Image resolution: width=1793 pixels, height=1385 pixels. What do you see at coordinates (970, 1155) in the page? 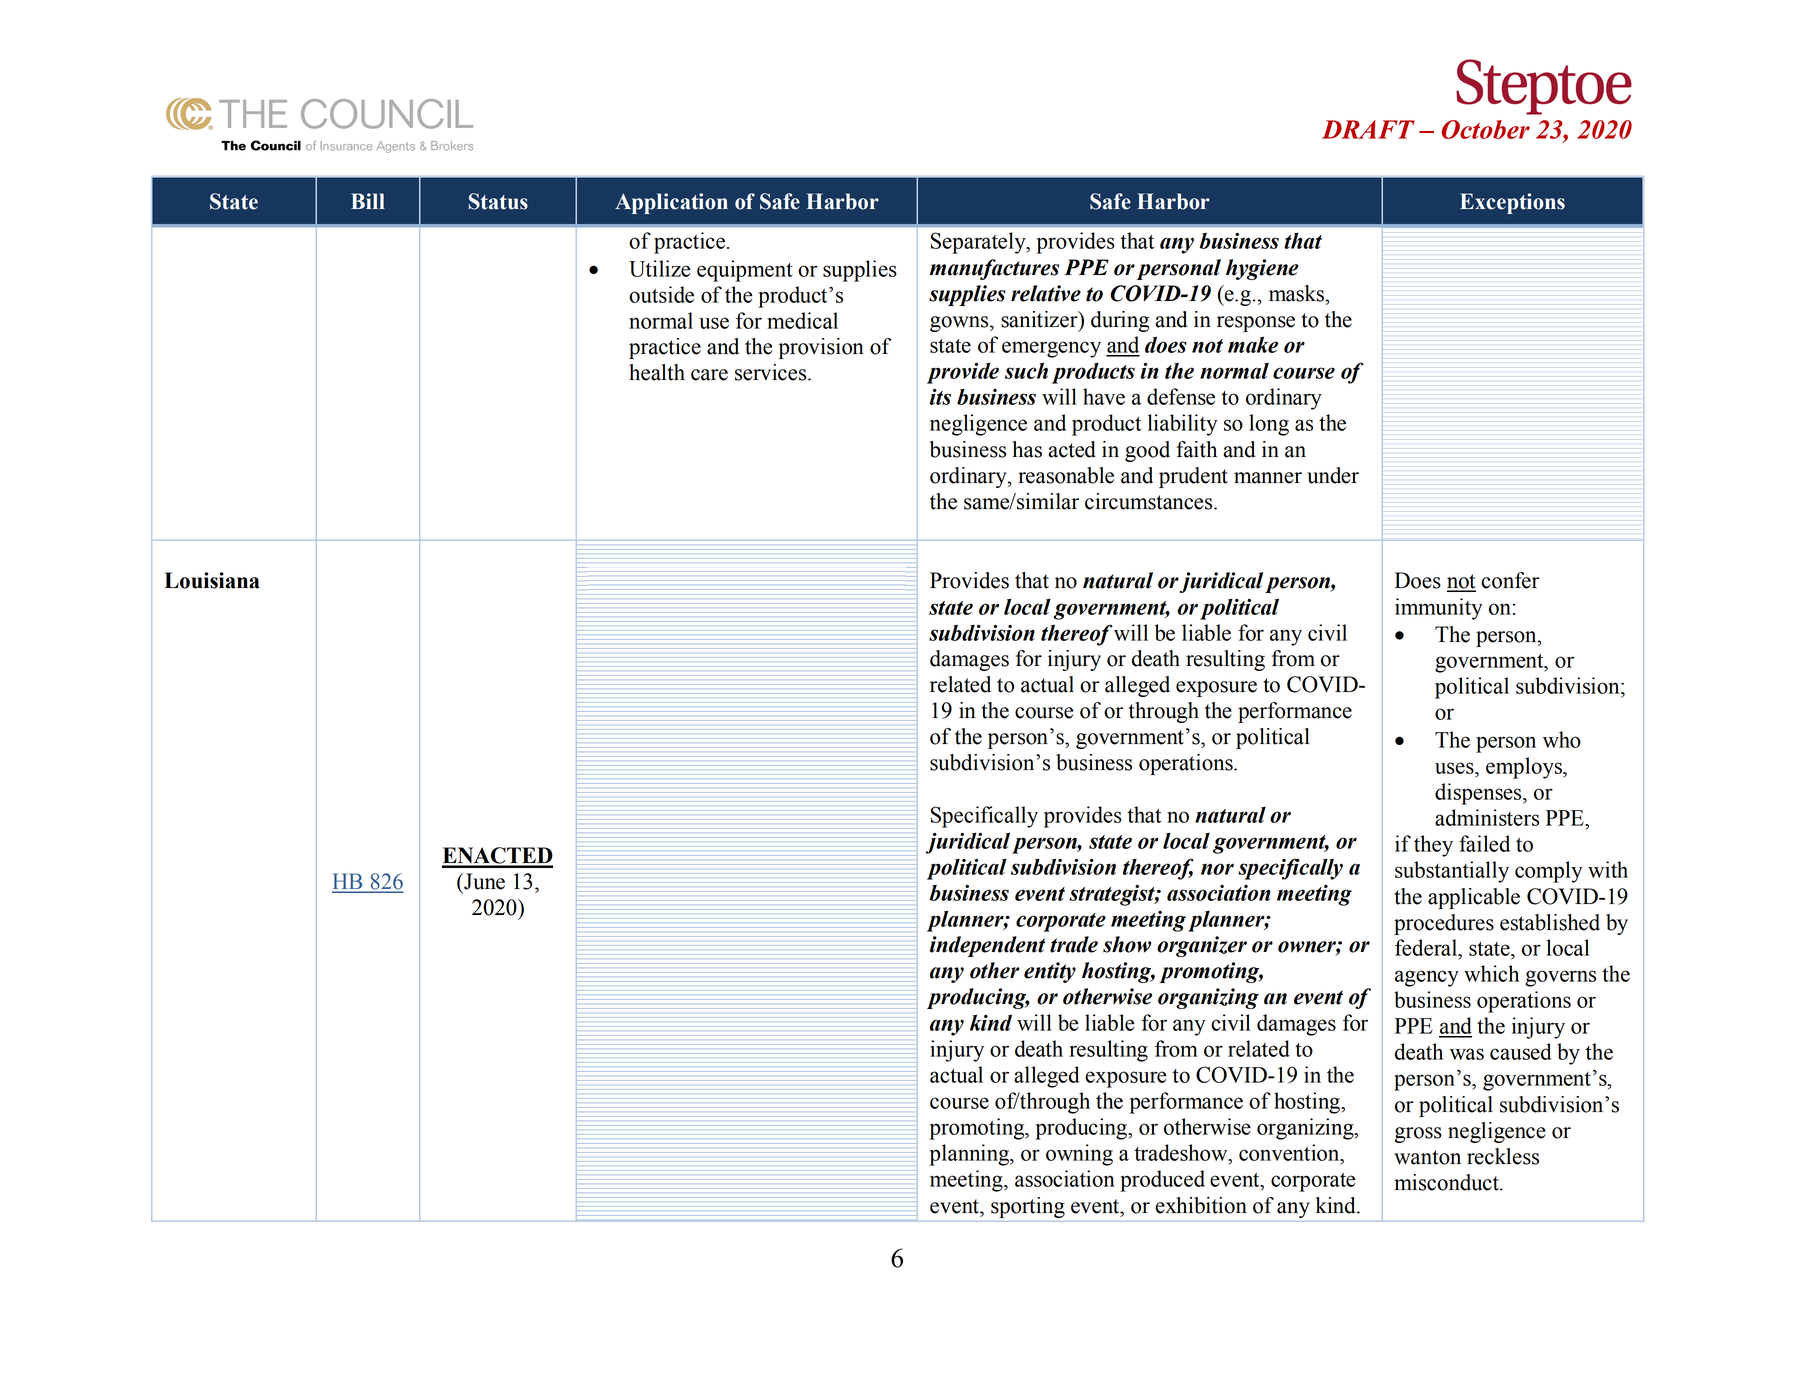
I see `planning` at bounding box center [970, 1155].
